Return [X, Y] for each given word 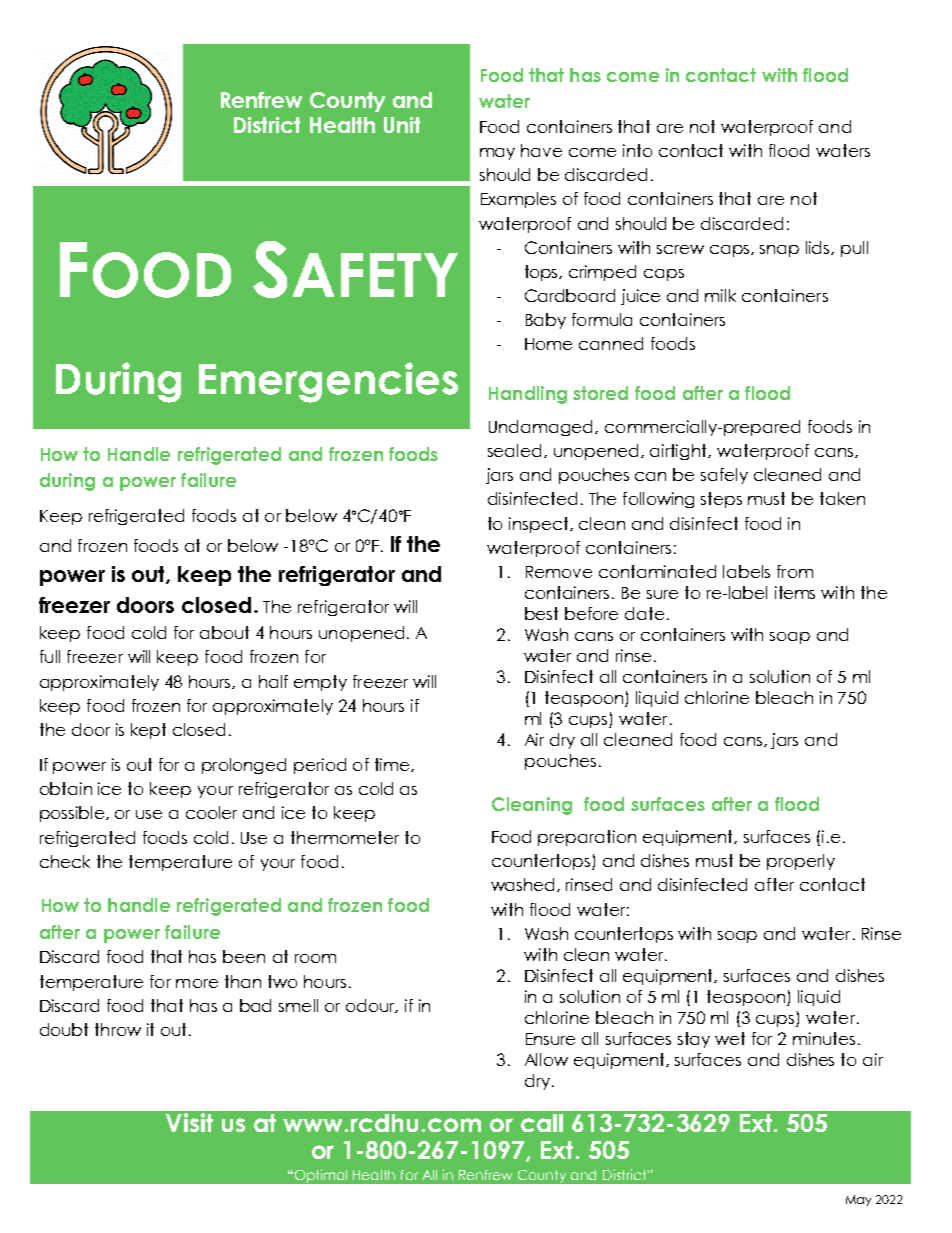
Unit [402, 125]
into [637, 150]
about [224, 632]
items [795, 592]
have [541, 150]
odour [372, 1006]
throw [118, 1029]
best [541, 613]
